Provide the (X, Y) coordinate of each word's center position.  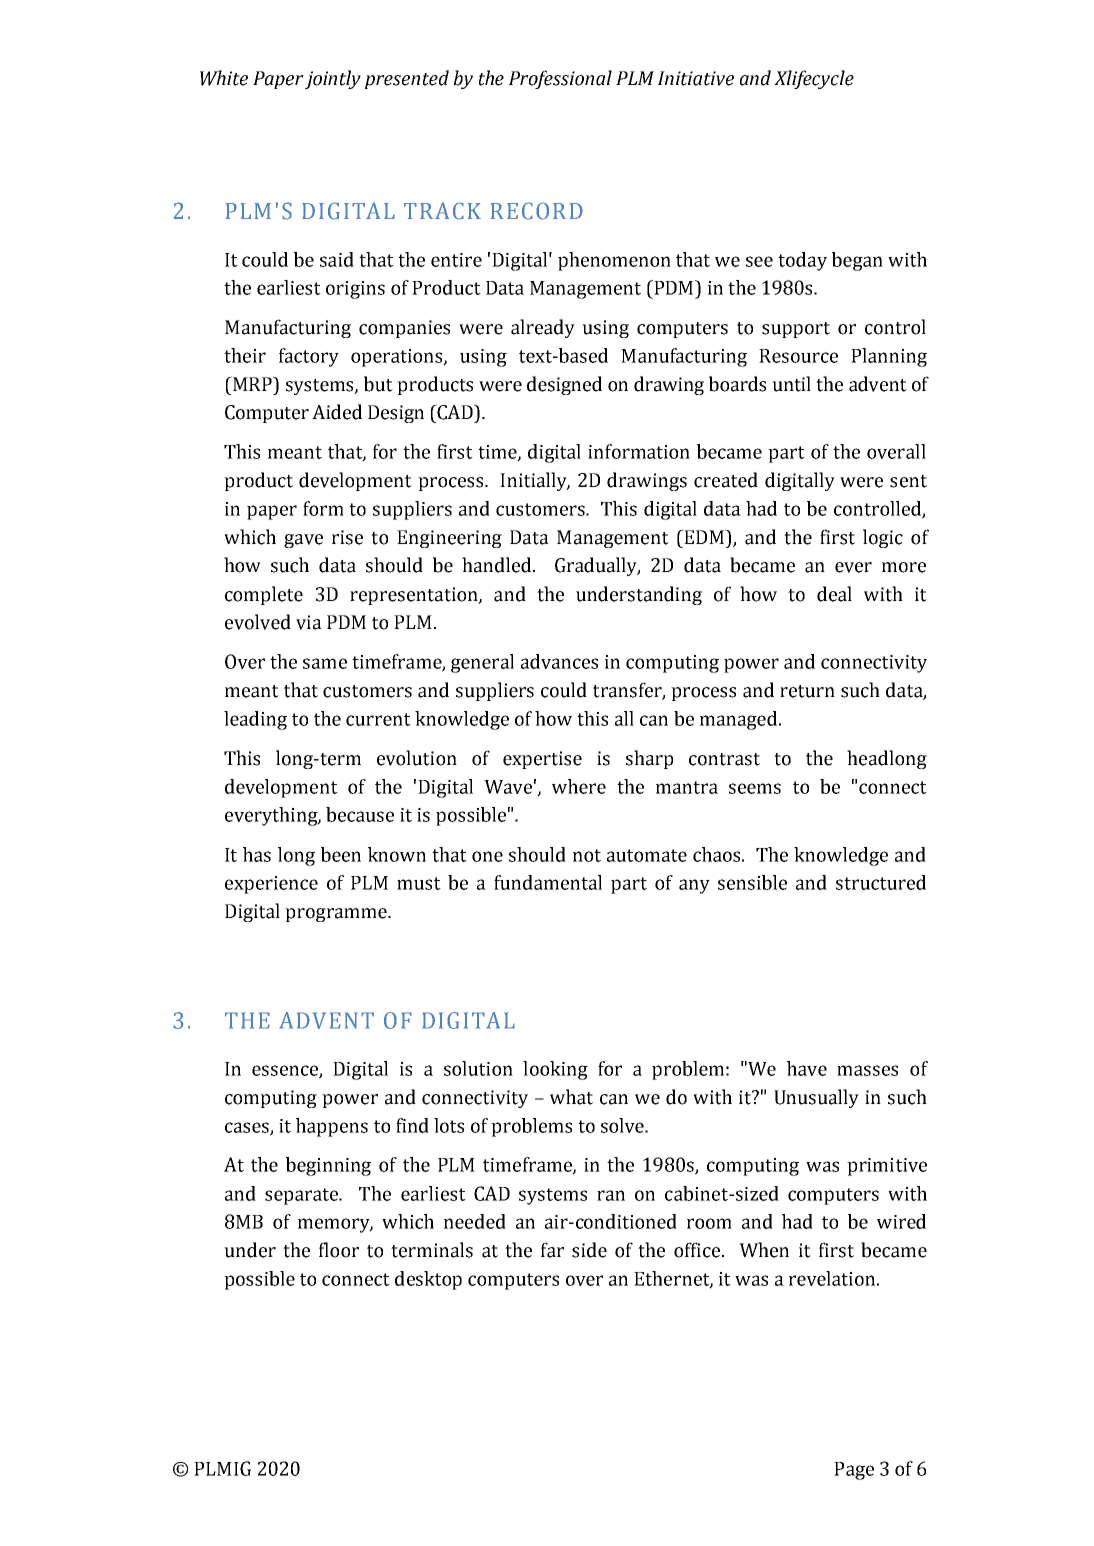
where (579, 786)
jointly (333, 79)
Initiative (696, 78)
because (360, 814)
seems (755, 788)
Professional (560, 79)
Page (854, 1471)
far (552, 1250)
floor (339, 1250)
